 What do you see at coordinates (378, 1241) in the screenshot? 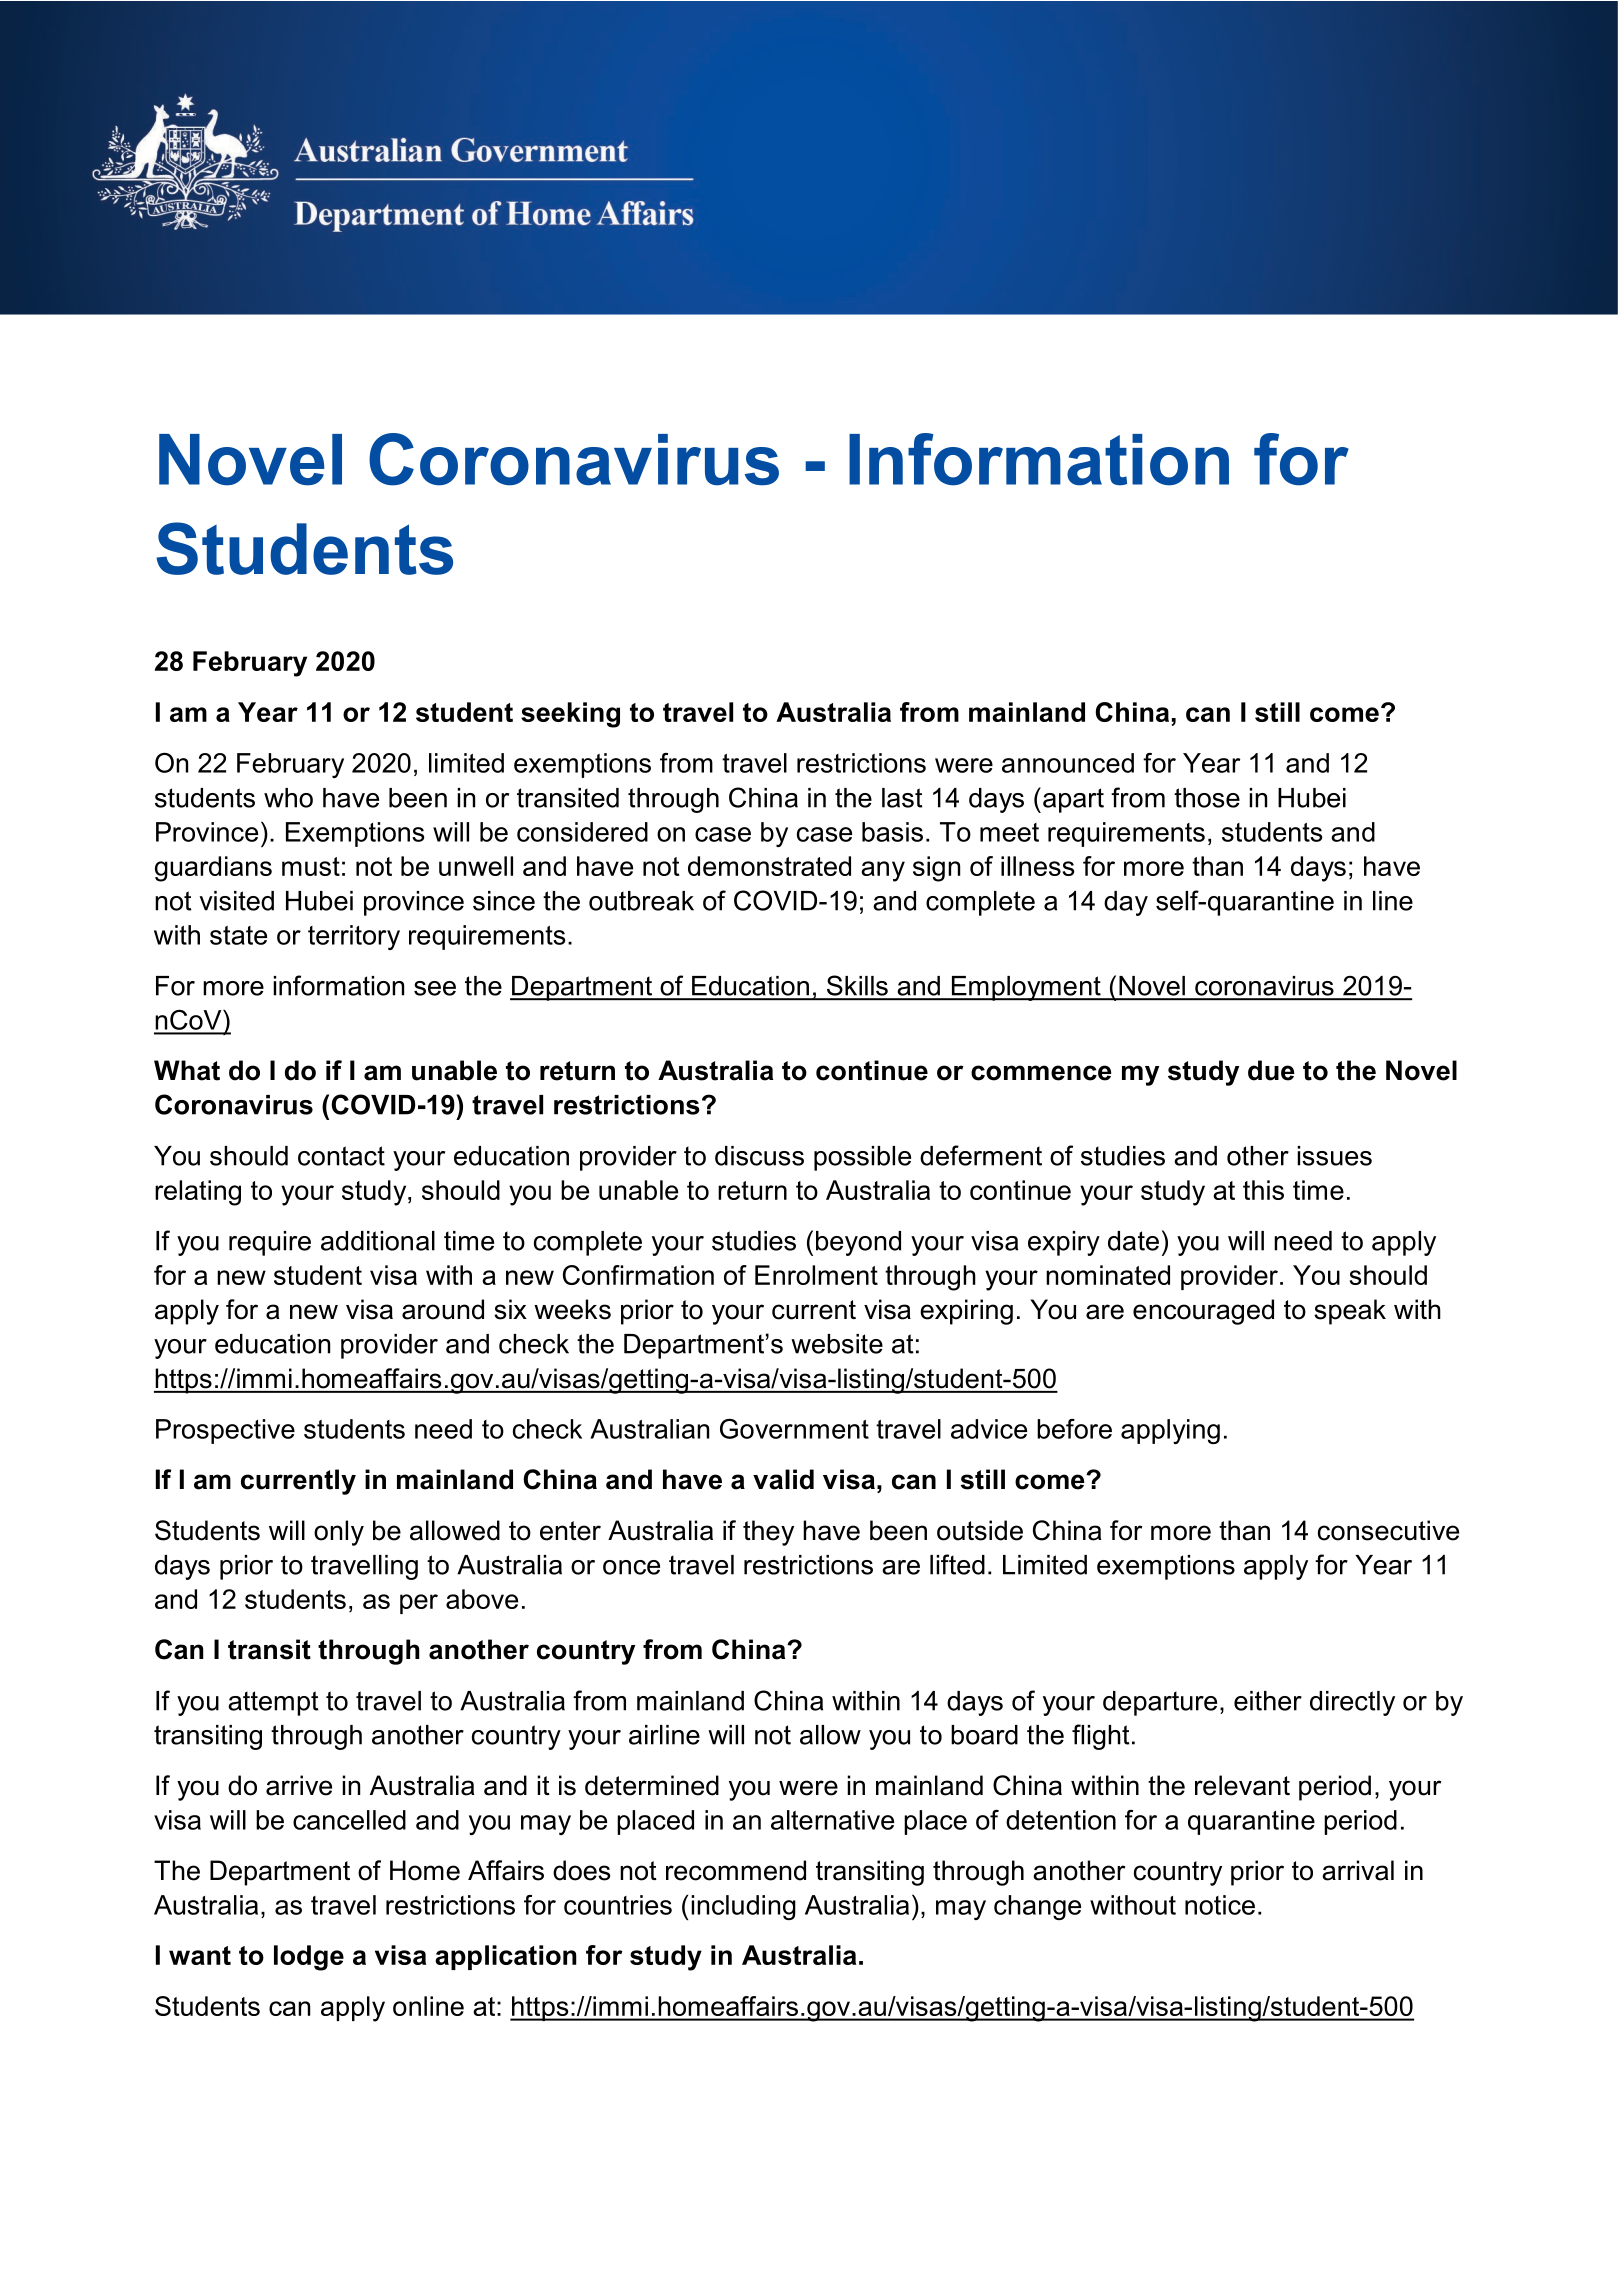
I see `additional` at bounding box center [378, 1241].
